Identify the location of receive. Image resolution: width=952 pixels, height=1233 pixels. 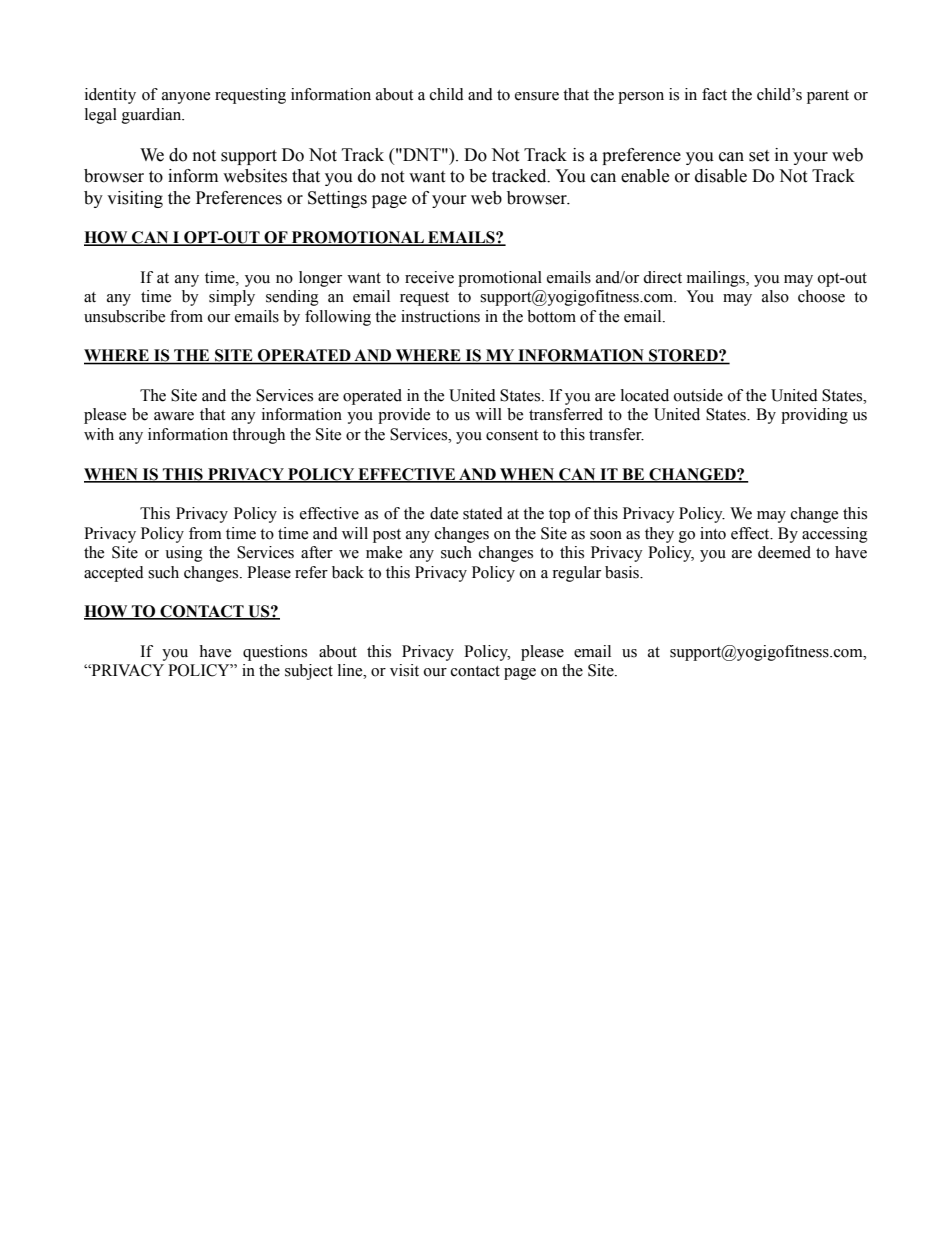
(429, 277).
